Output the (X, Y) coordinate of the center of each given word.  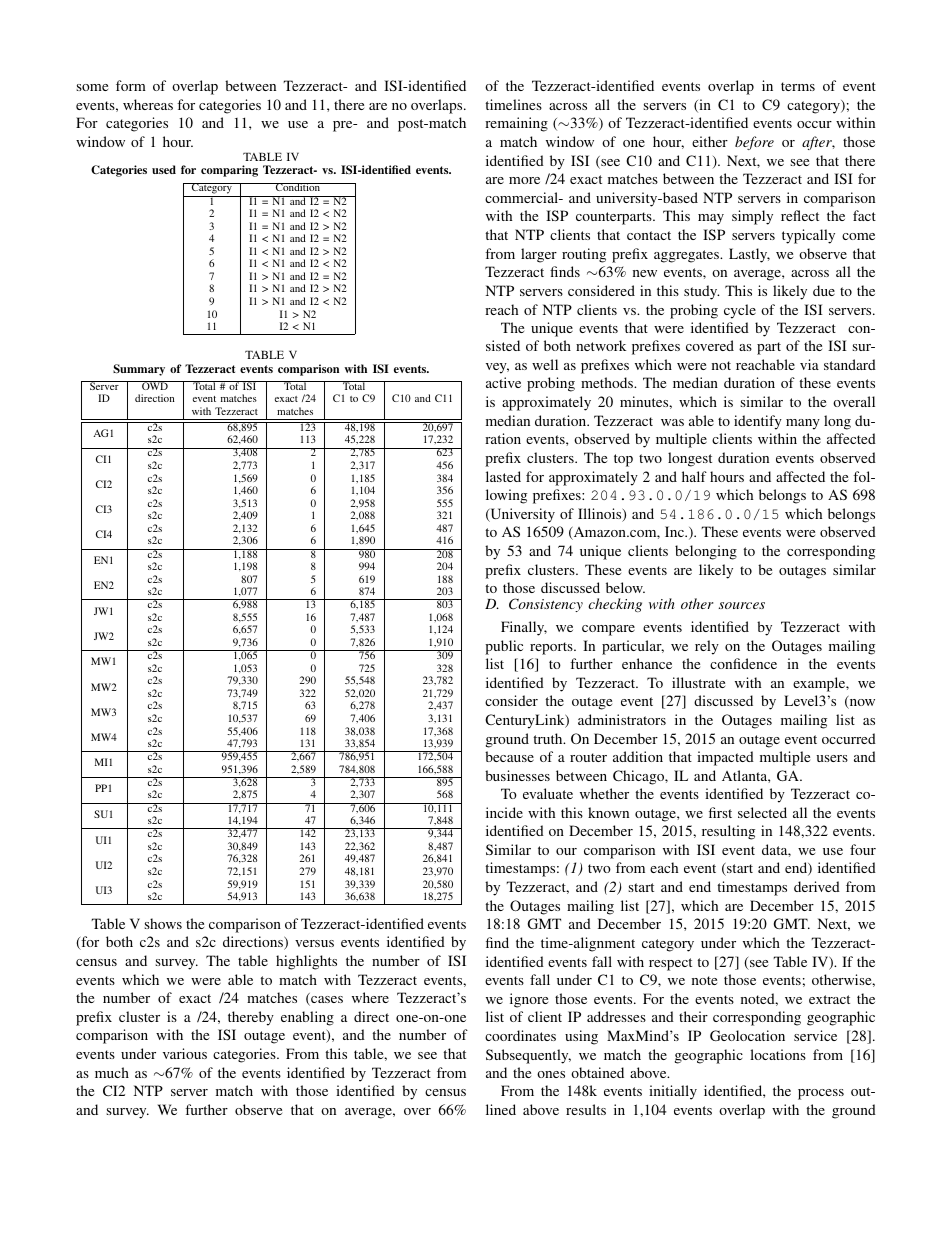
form (131, 85)
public (504, 647)
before (754, 143)
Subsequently (528, 1056)
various (185, 1053)
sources (742, 605)
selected (762, 812)
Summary (139, 370)
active (503, 382)
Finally (524, 628)
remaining (516, 124)
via (809, 364)
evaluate (548, 793)
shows (163, 923)
